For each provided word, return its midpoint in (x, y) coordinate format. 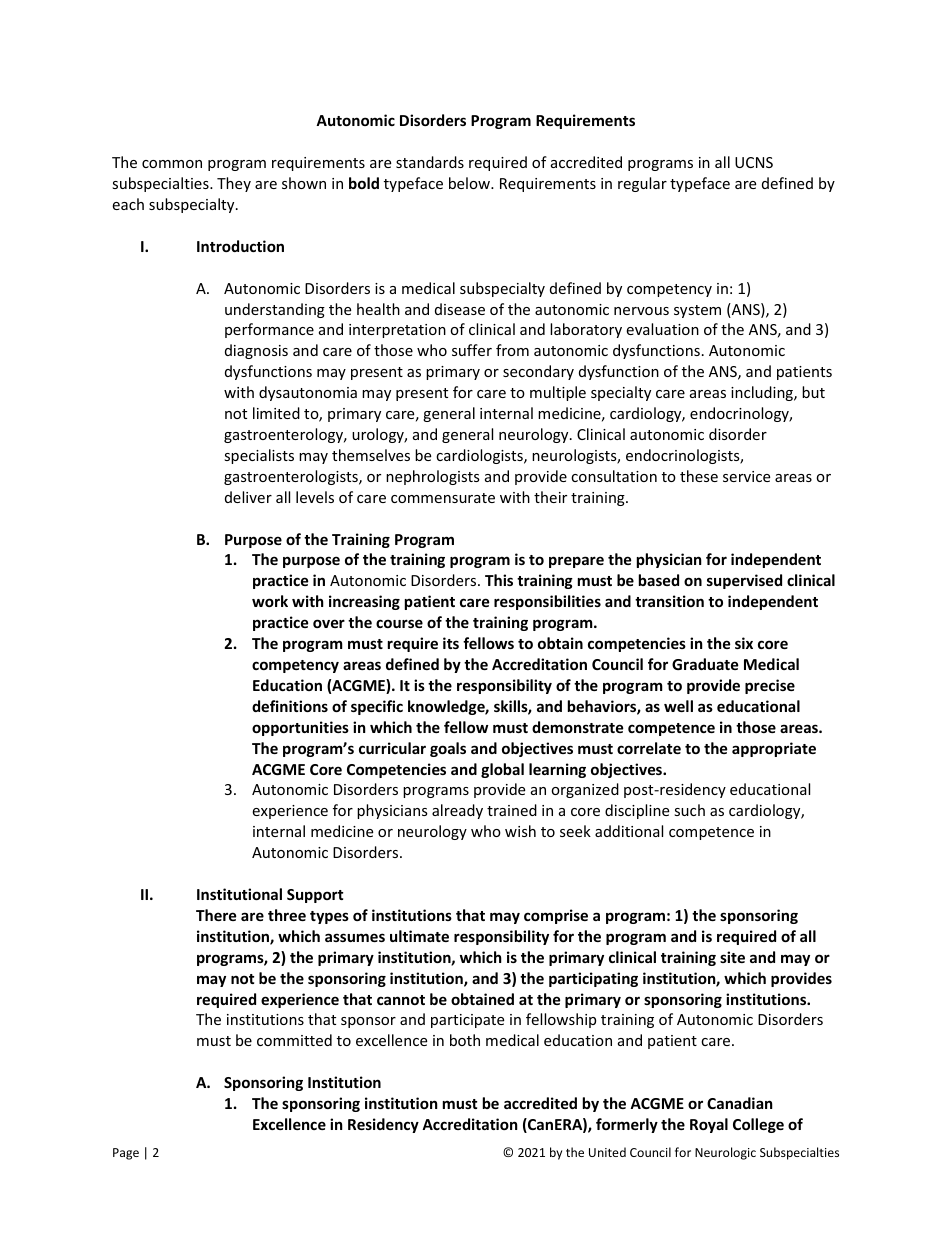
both (465, 1040)
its (451, 643)
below (470, 183)
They (234, 184)
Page (126, 1154)
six (744, 643)
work (270, 601)
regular (642, 184)
